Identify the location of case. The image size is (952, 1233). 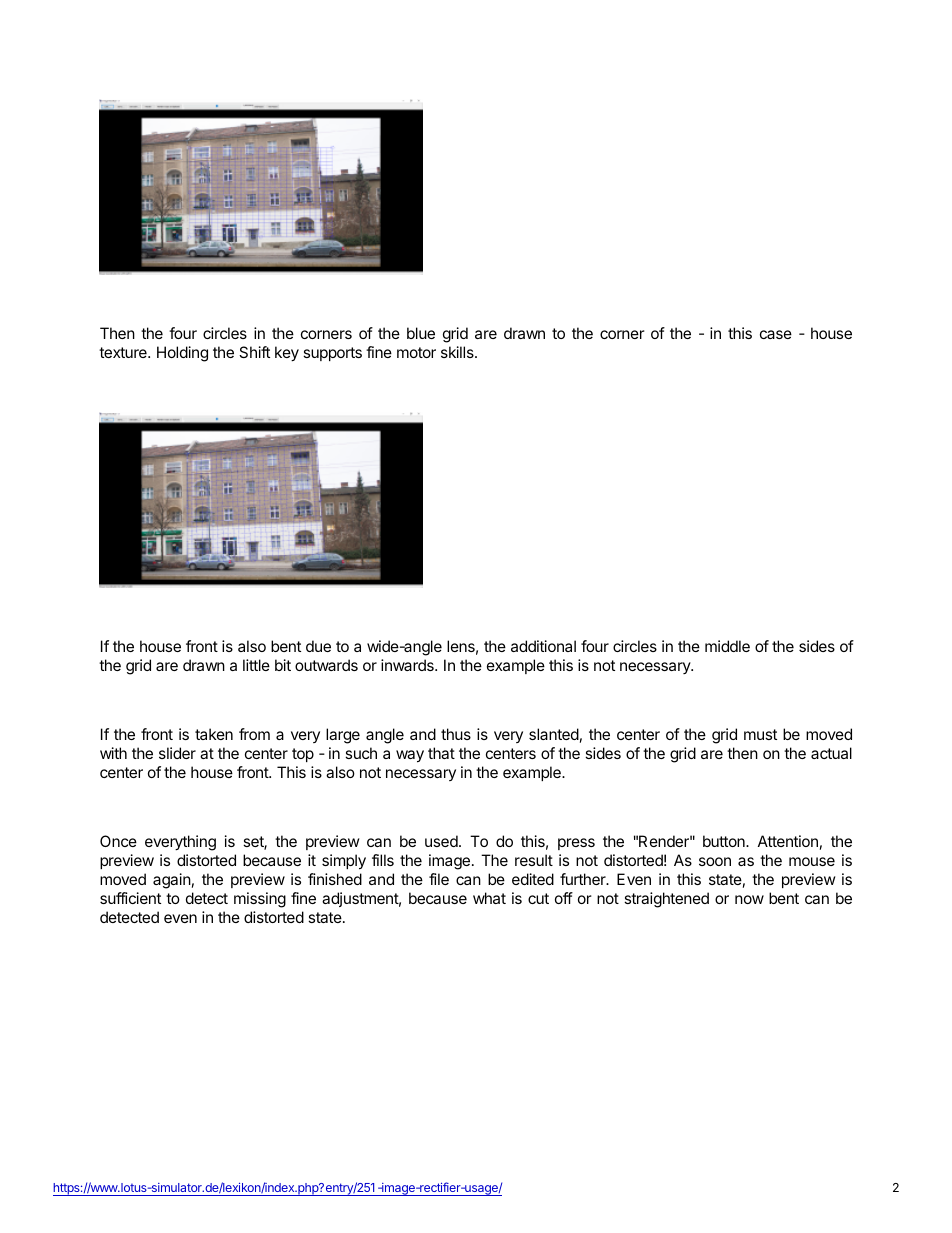
(776, 334).
